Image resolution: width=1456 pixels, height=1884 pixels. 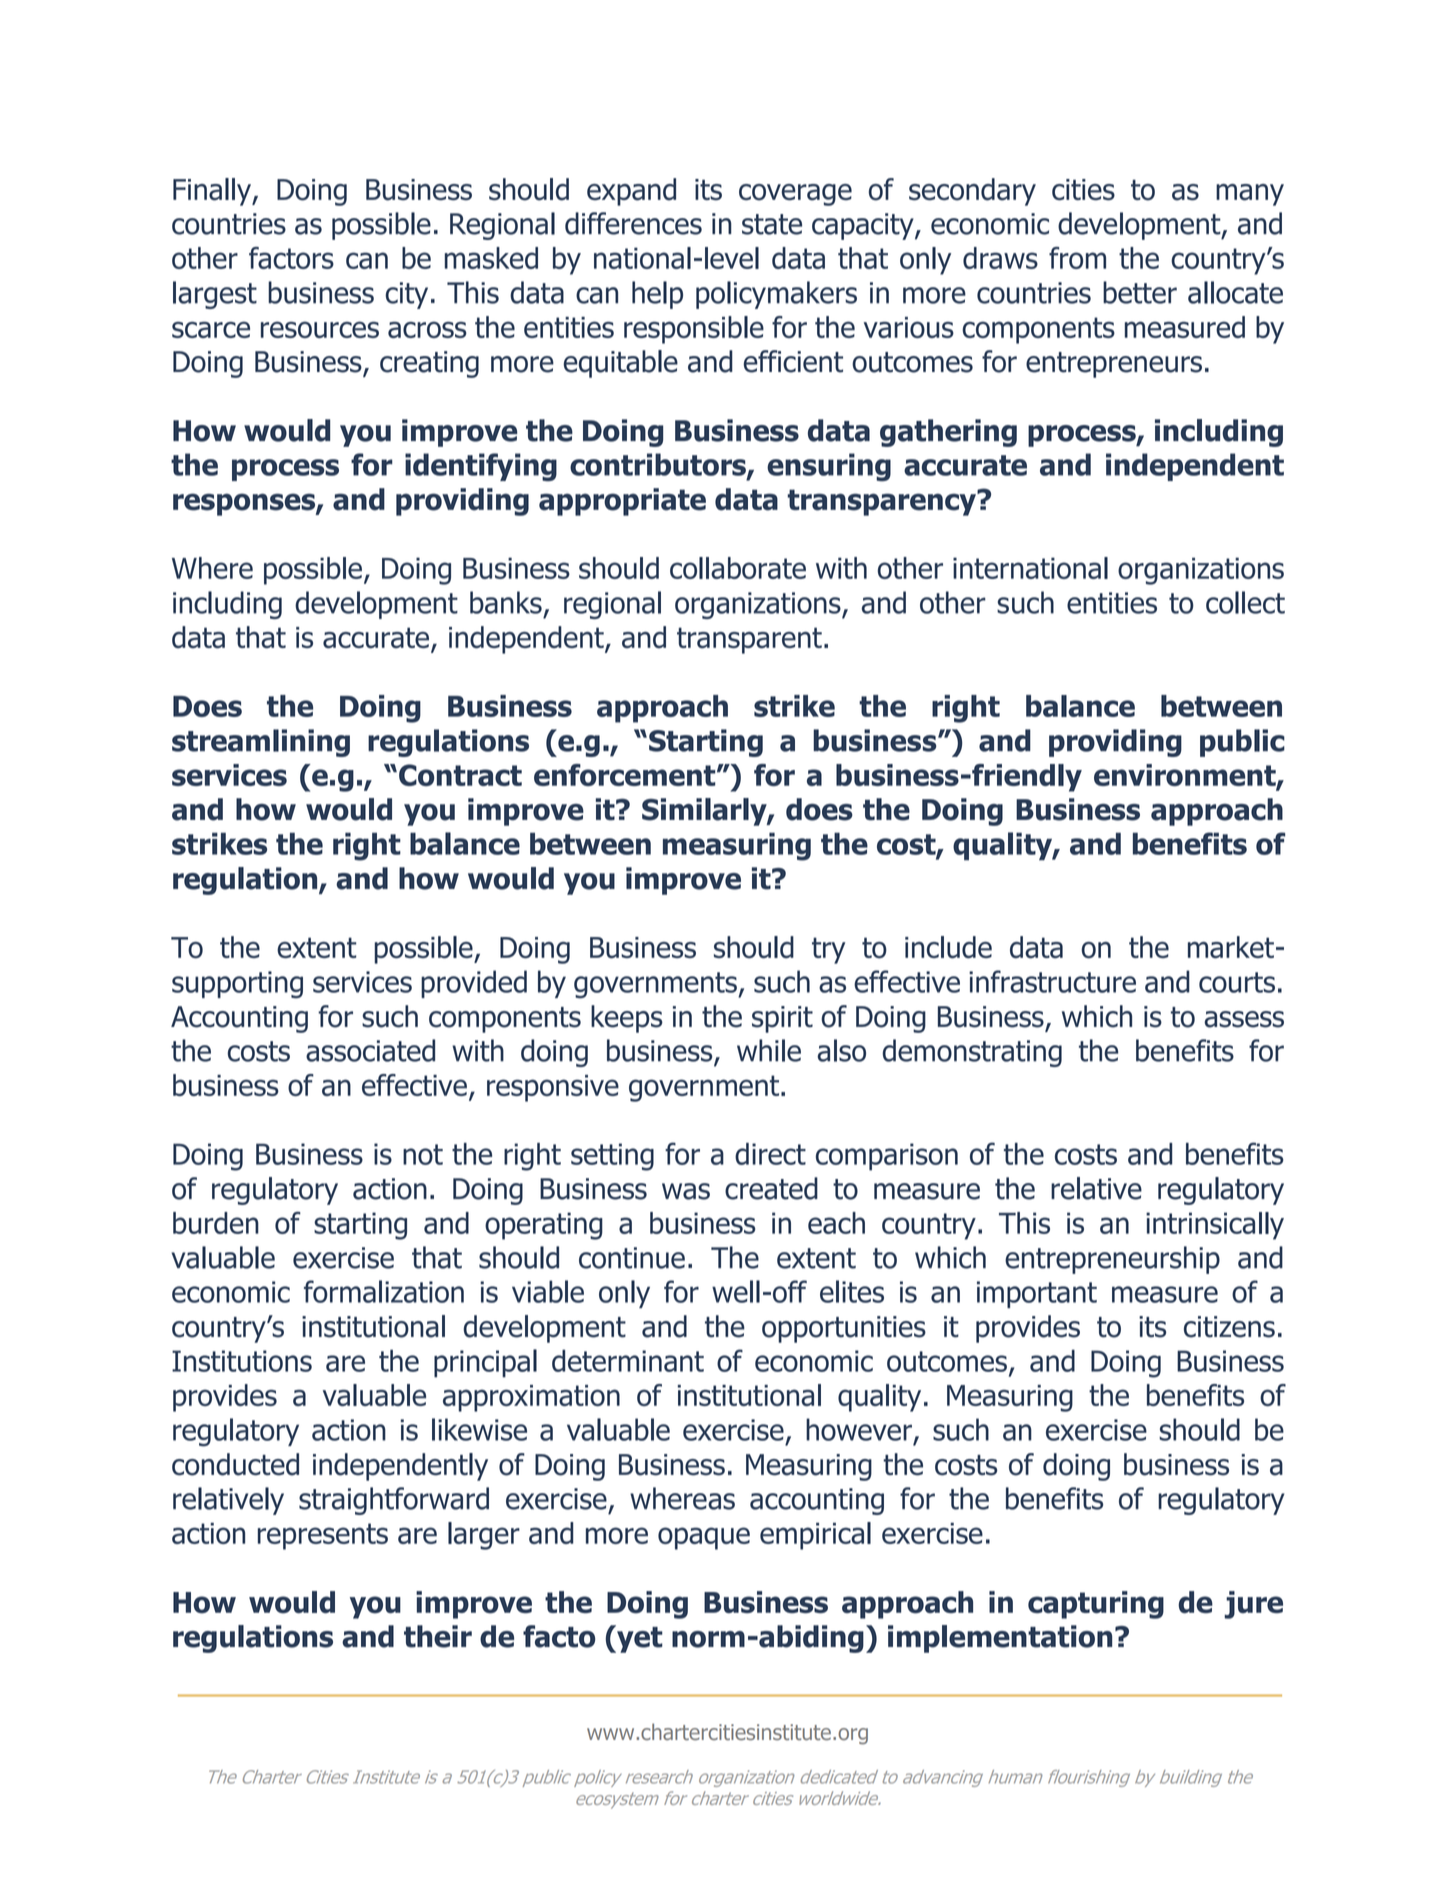 What do you see at coordinates (1215, 1226) in the screenshot?
I see `intrinsically` at bounding box center [1215, 1226].
